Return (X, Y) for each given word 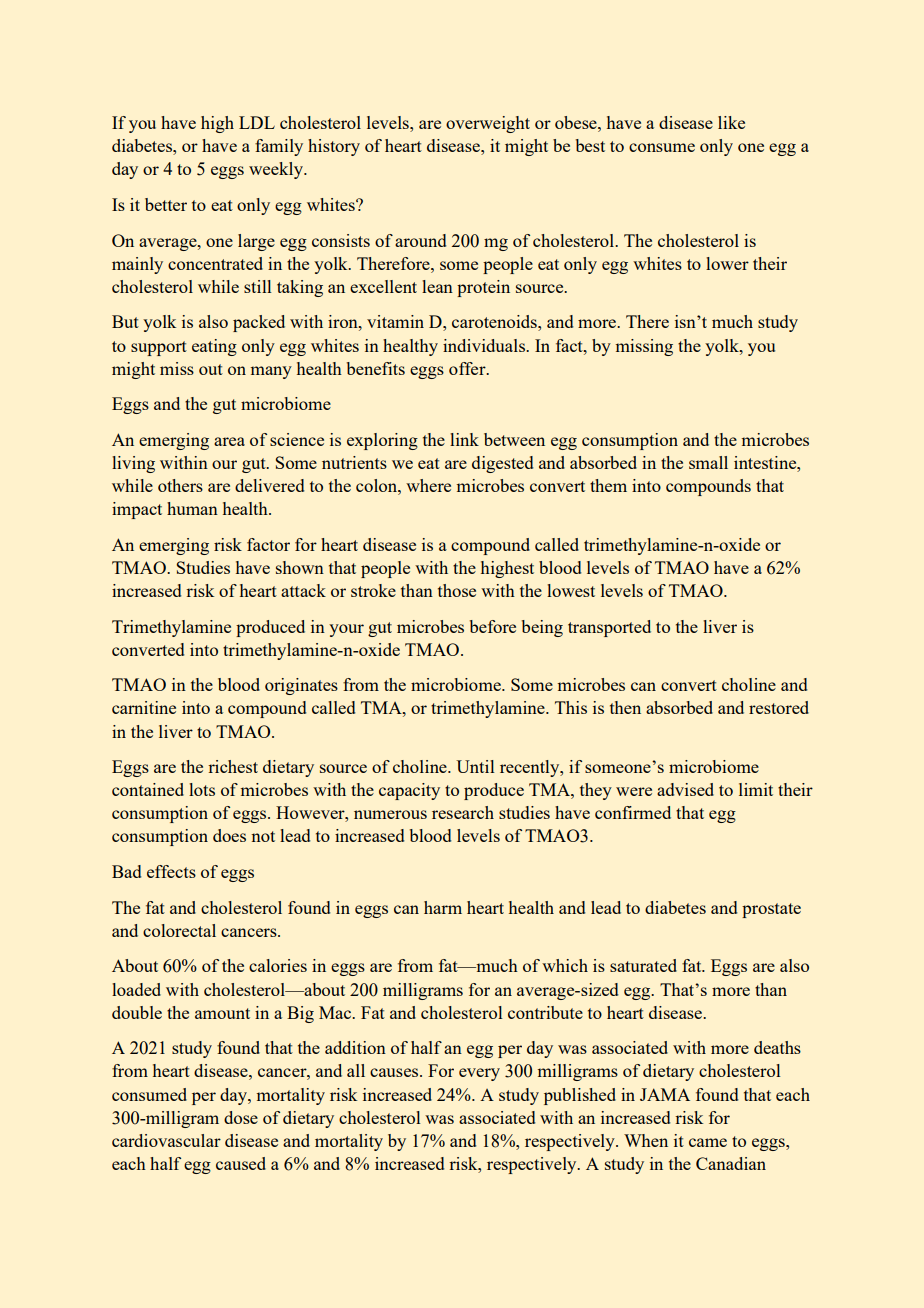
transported (609, 628)
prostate (771, 910)
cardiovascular (166, 1140)
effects (171, 871)
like (731, 122)
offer (468, 368)
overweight (488, 124)
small (708, 462)
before (493, 626)
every (479, 1074)
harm (443, 907)
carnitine (144, 707)
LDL (257, 122)
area (229, 441)
